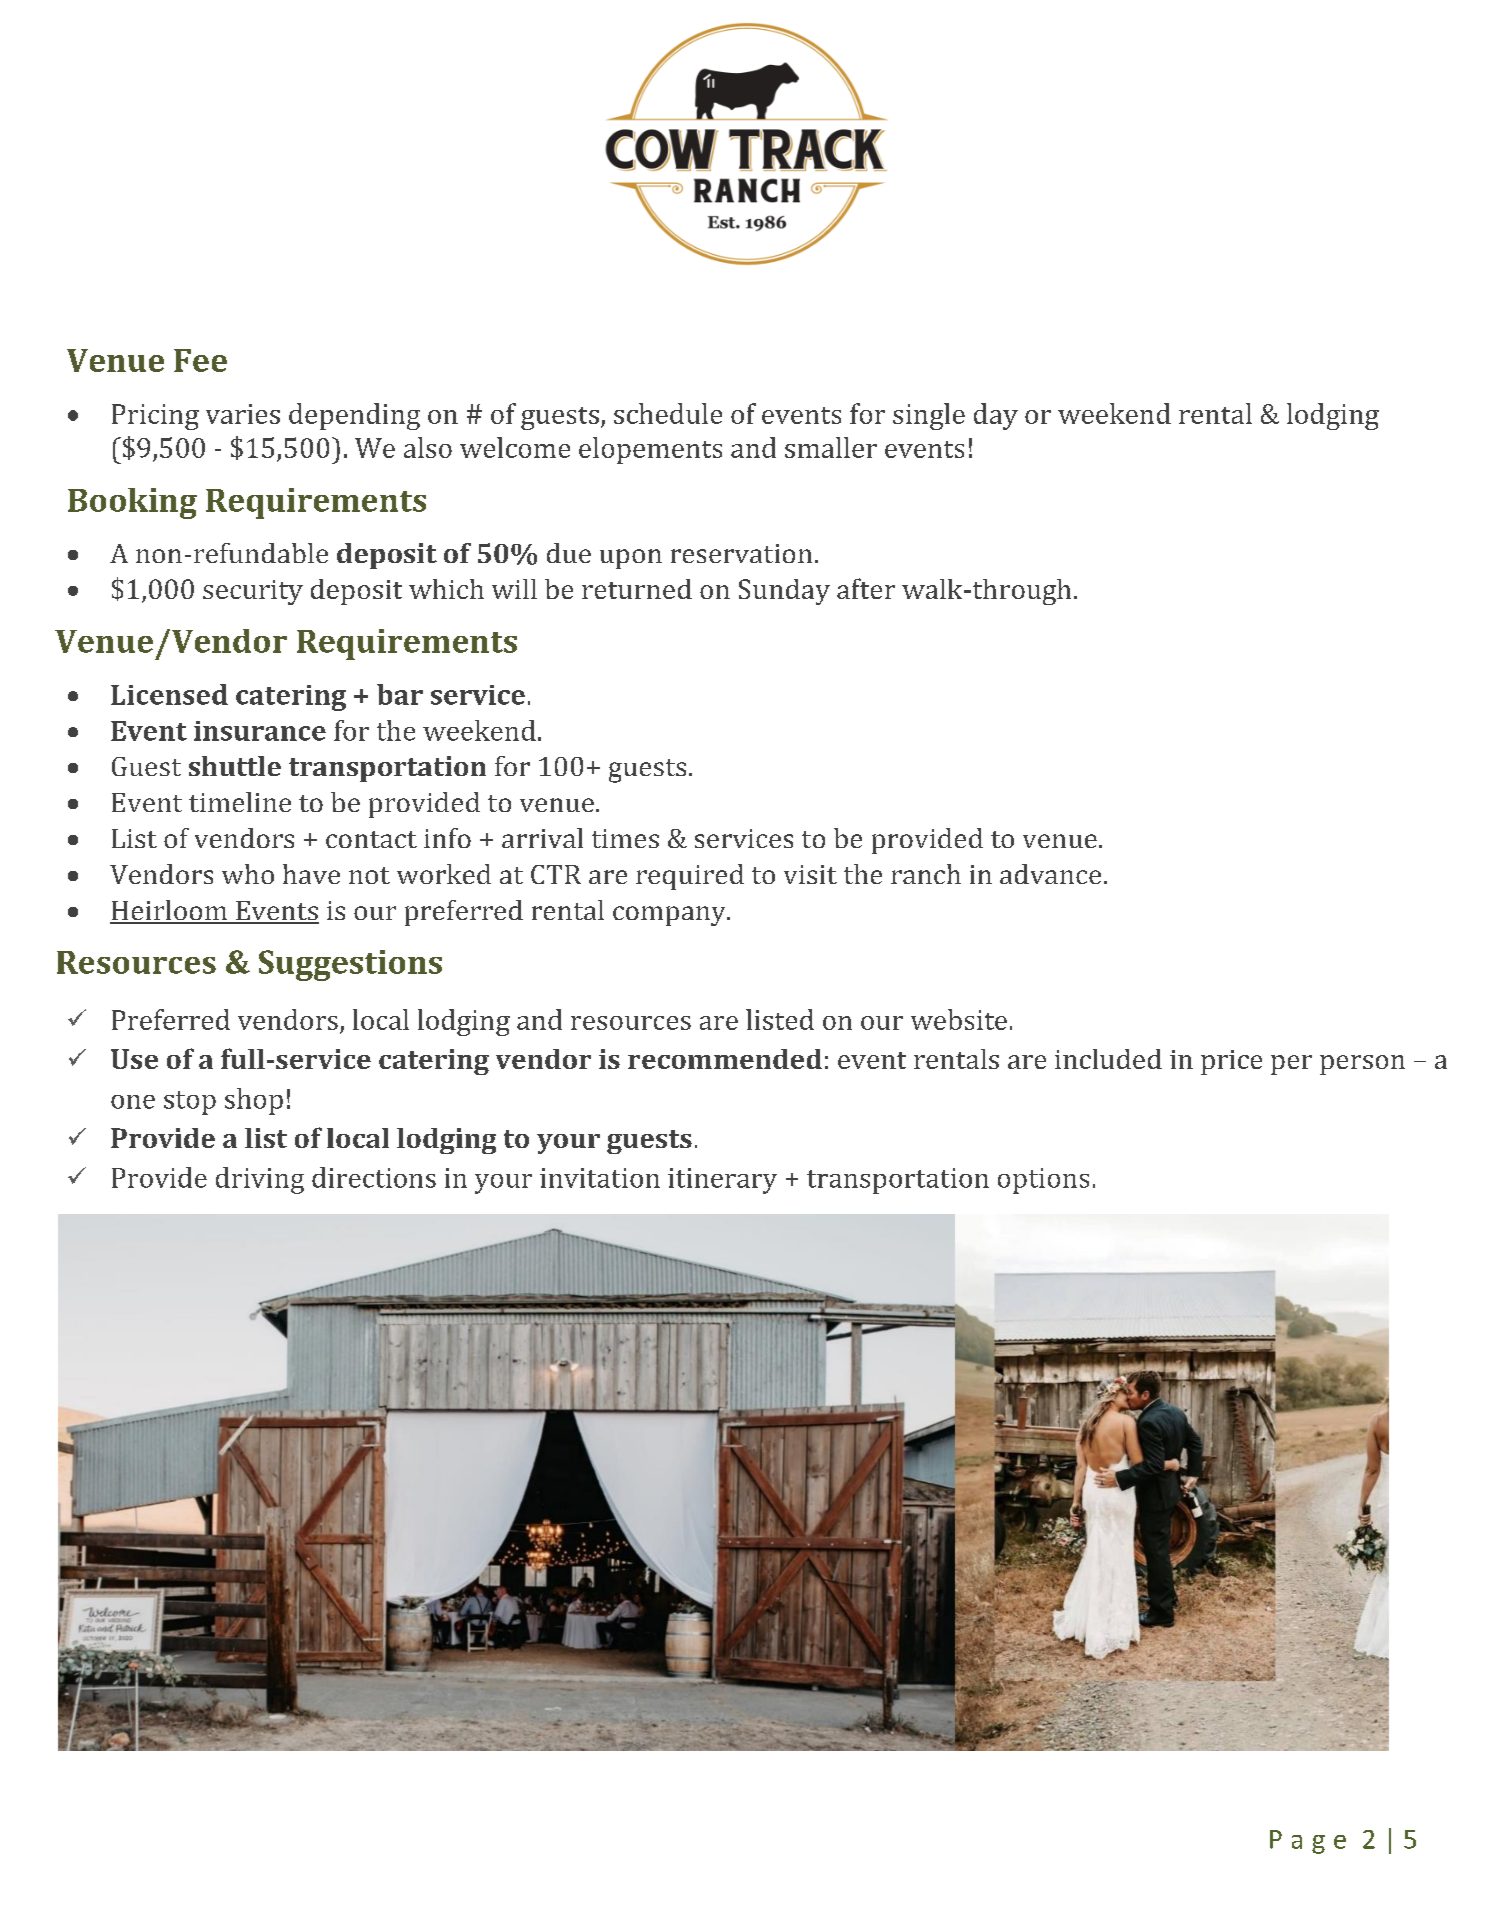 This image has width=1493, height=1932. What do you see at coordinates (260, 1180) in the image?
I see `driving` at bounding box center [260, 1180].
